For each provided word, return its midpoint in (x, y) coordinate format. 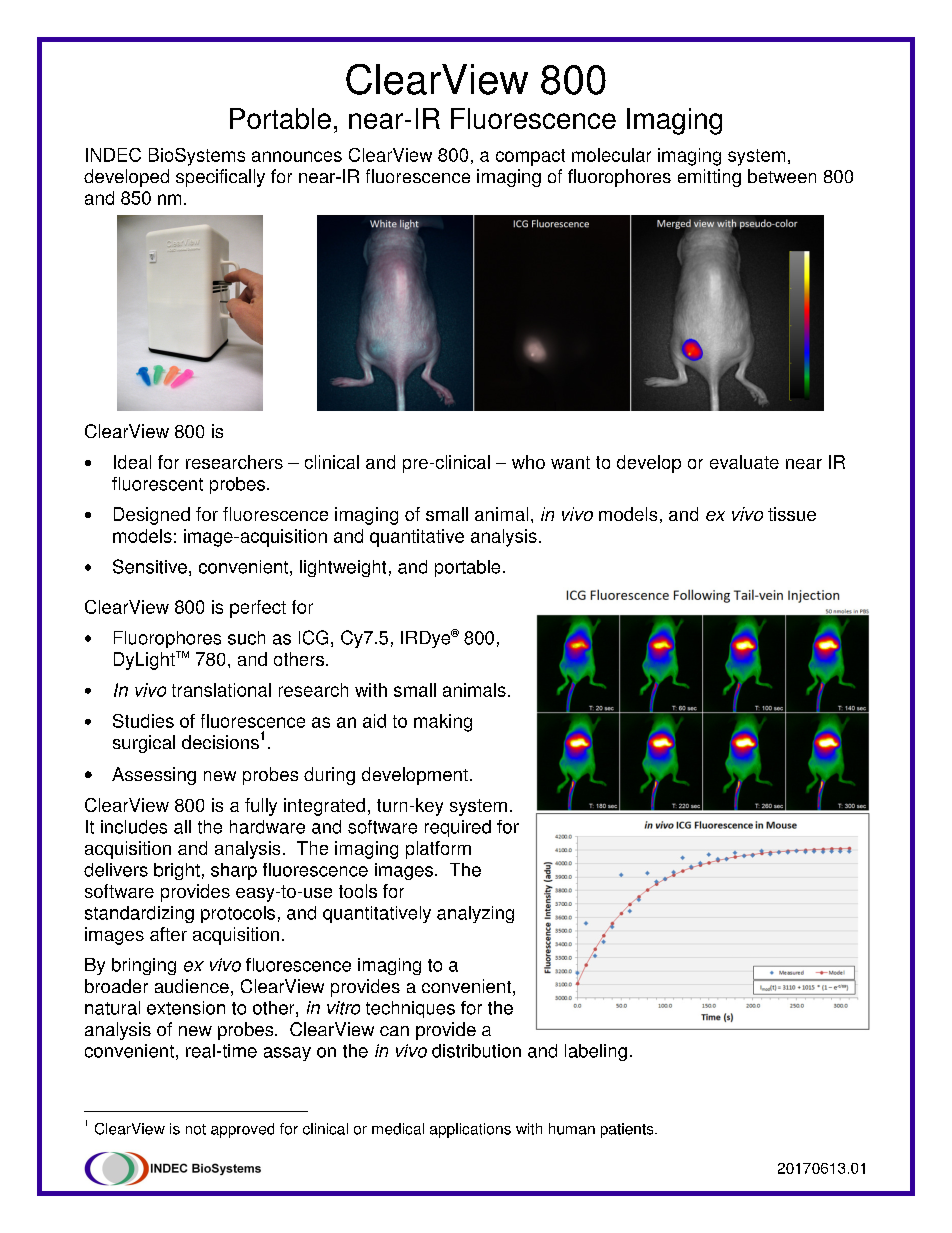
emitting (709, 178)
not (196, 1129)
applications (470, 1130)
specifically (220, 178)
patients (628, 1130)
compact (530, 157)
